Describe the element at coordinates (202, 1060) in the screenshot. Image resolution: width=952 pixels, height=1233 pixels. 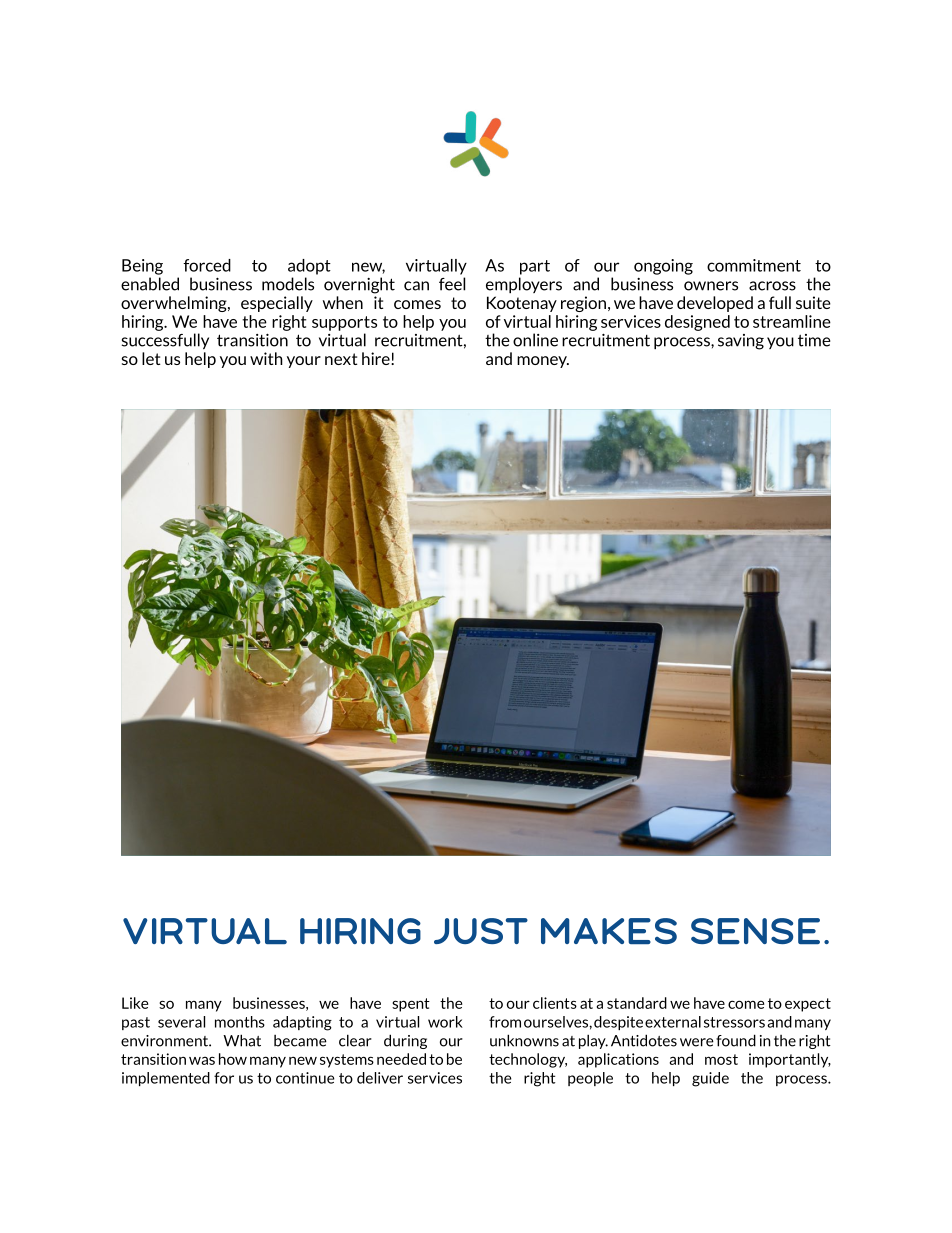
I see `was` at that location.
